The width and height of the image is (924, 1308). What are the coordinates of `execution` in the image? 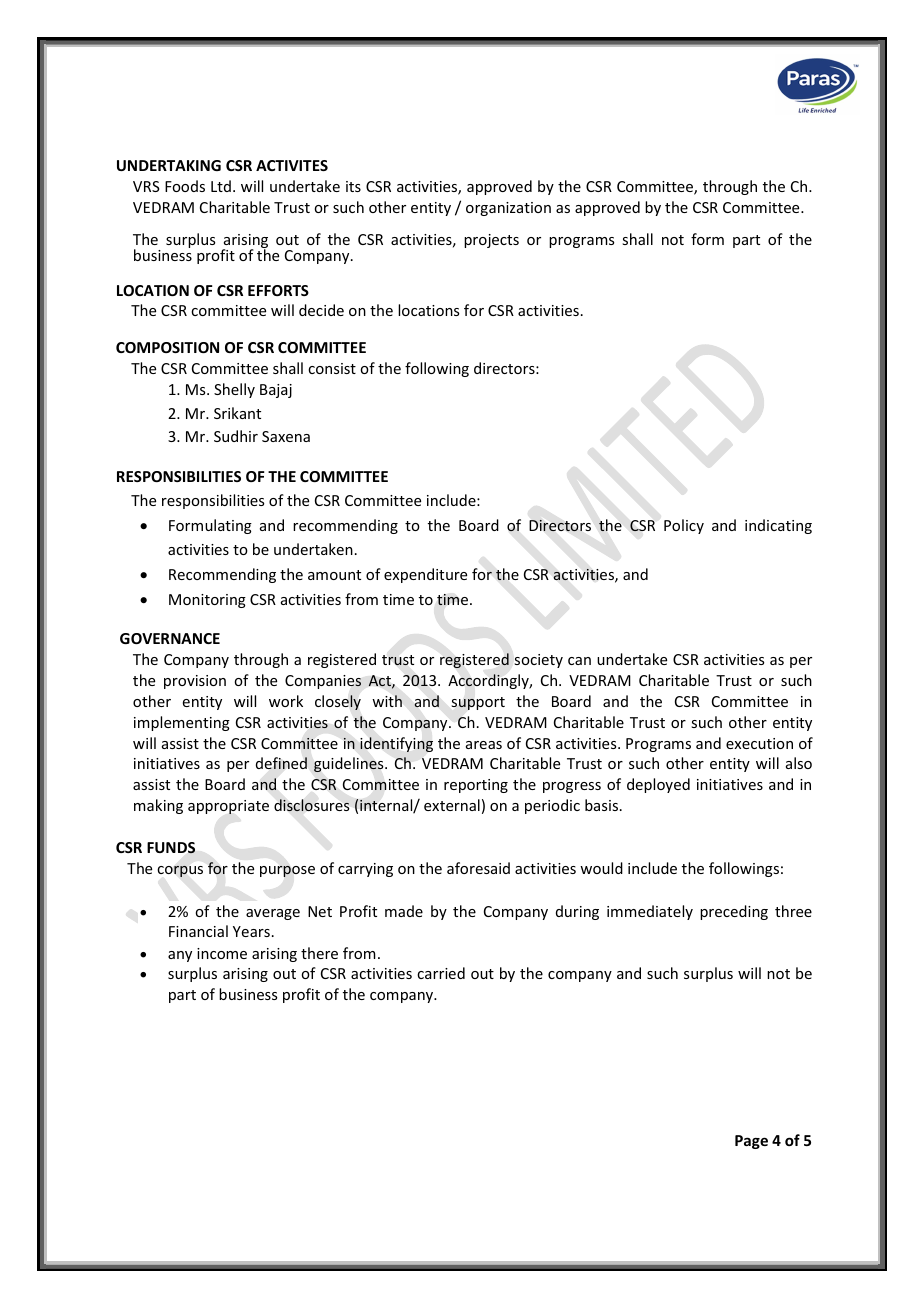 It's located at (759, 743).
